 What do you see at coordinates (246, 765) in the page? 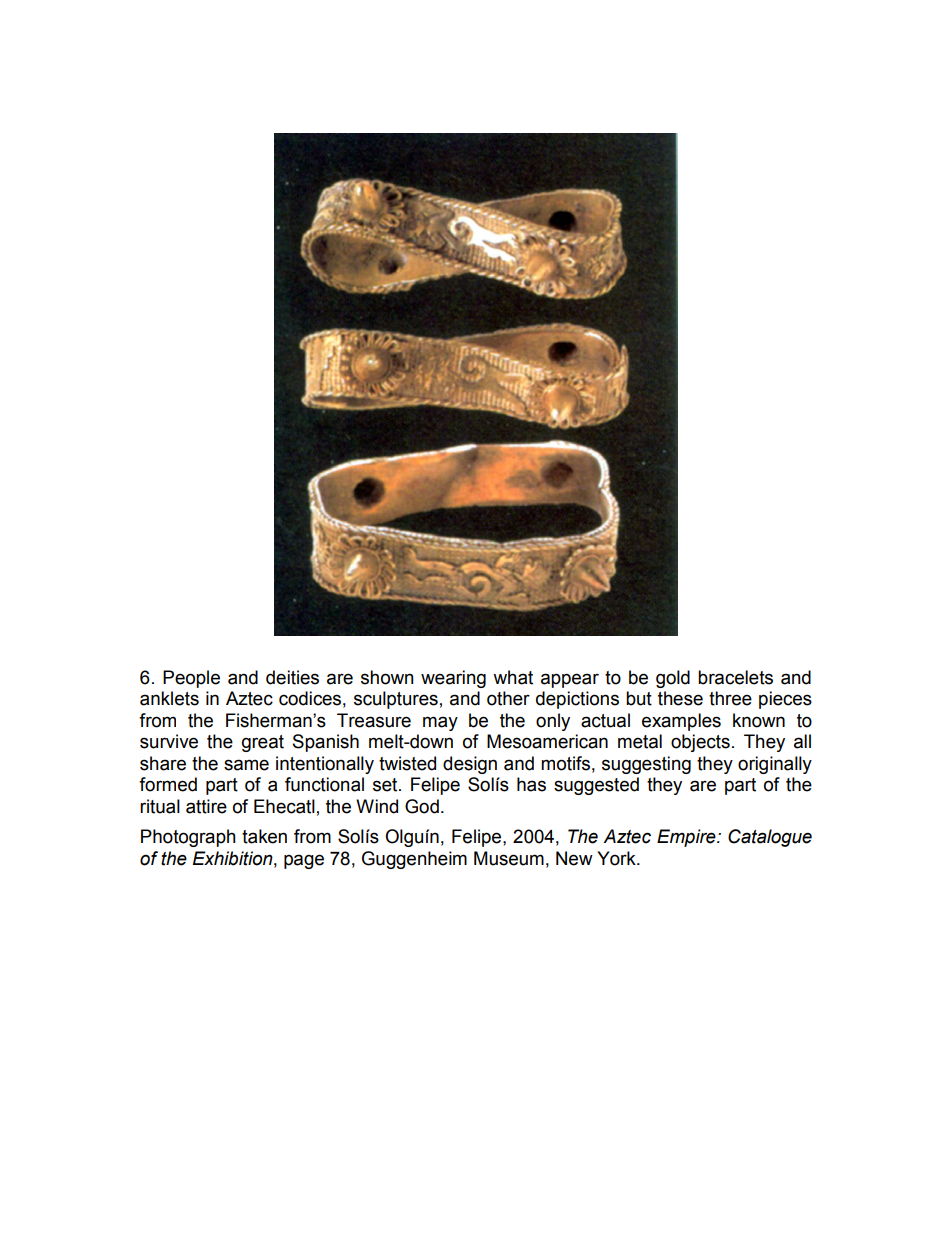
I see `same` at bounding box center [246, 765].
